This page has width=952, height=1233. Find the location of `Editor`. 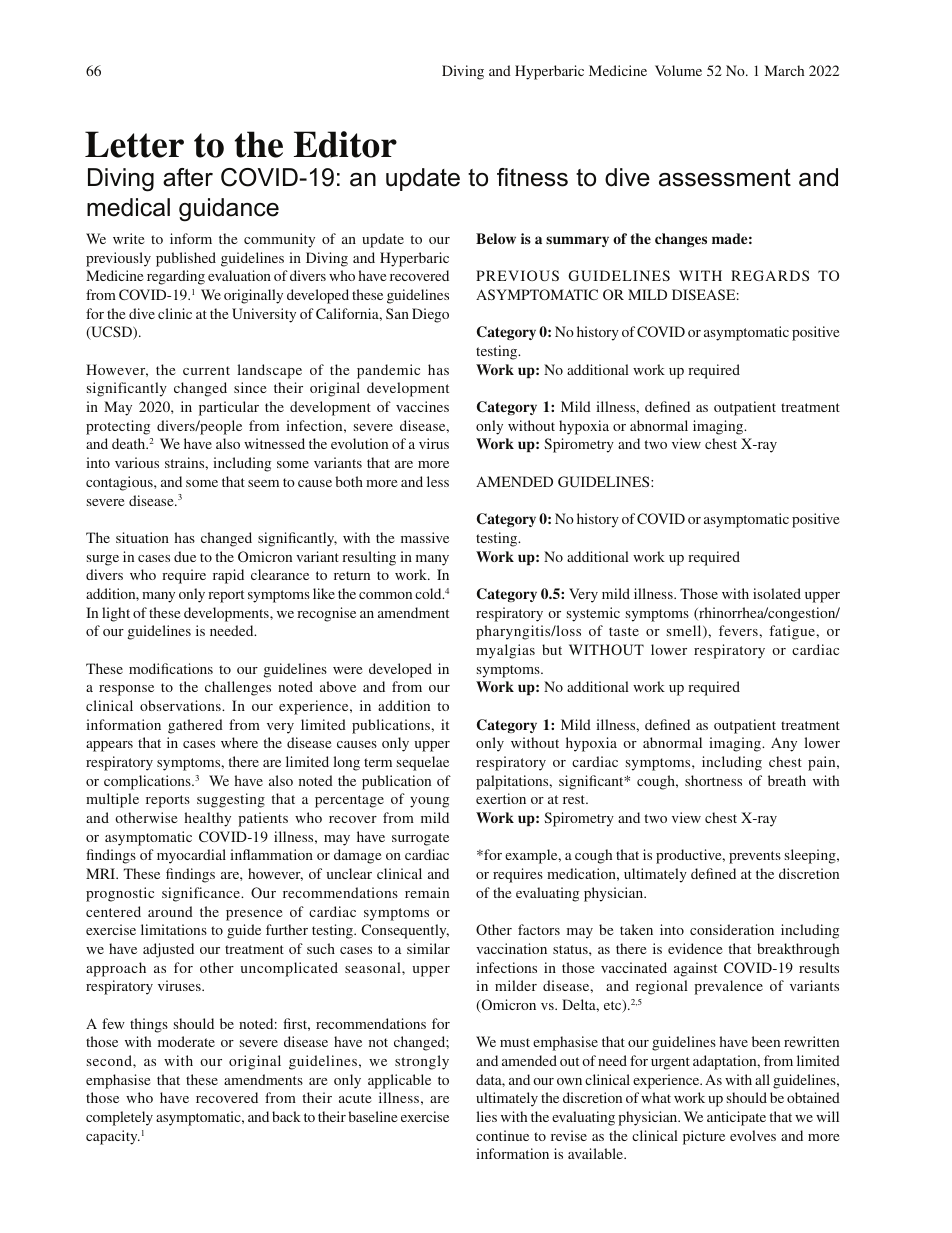

Editor is located at coordinates (345, 144).
